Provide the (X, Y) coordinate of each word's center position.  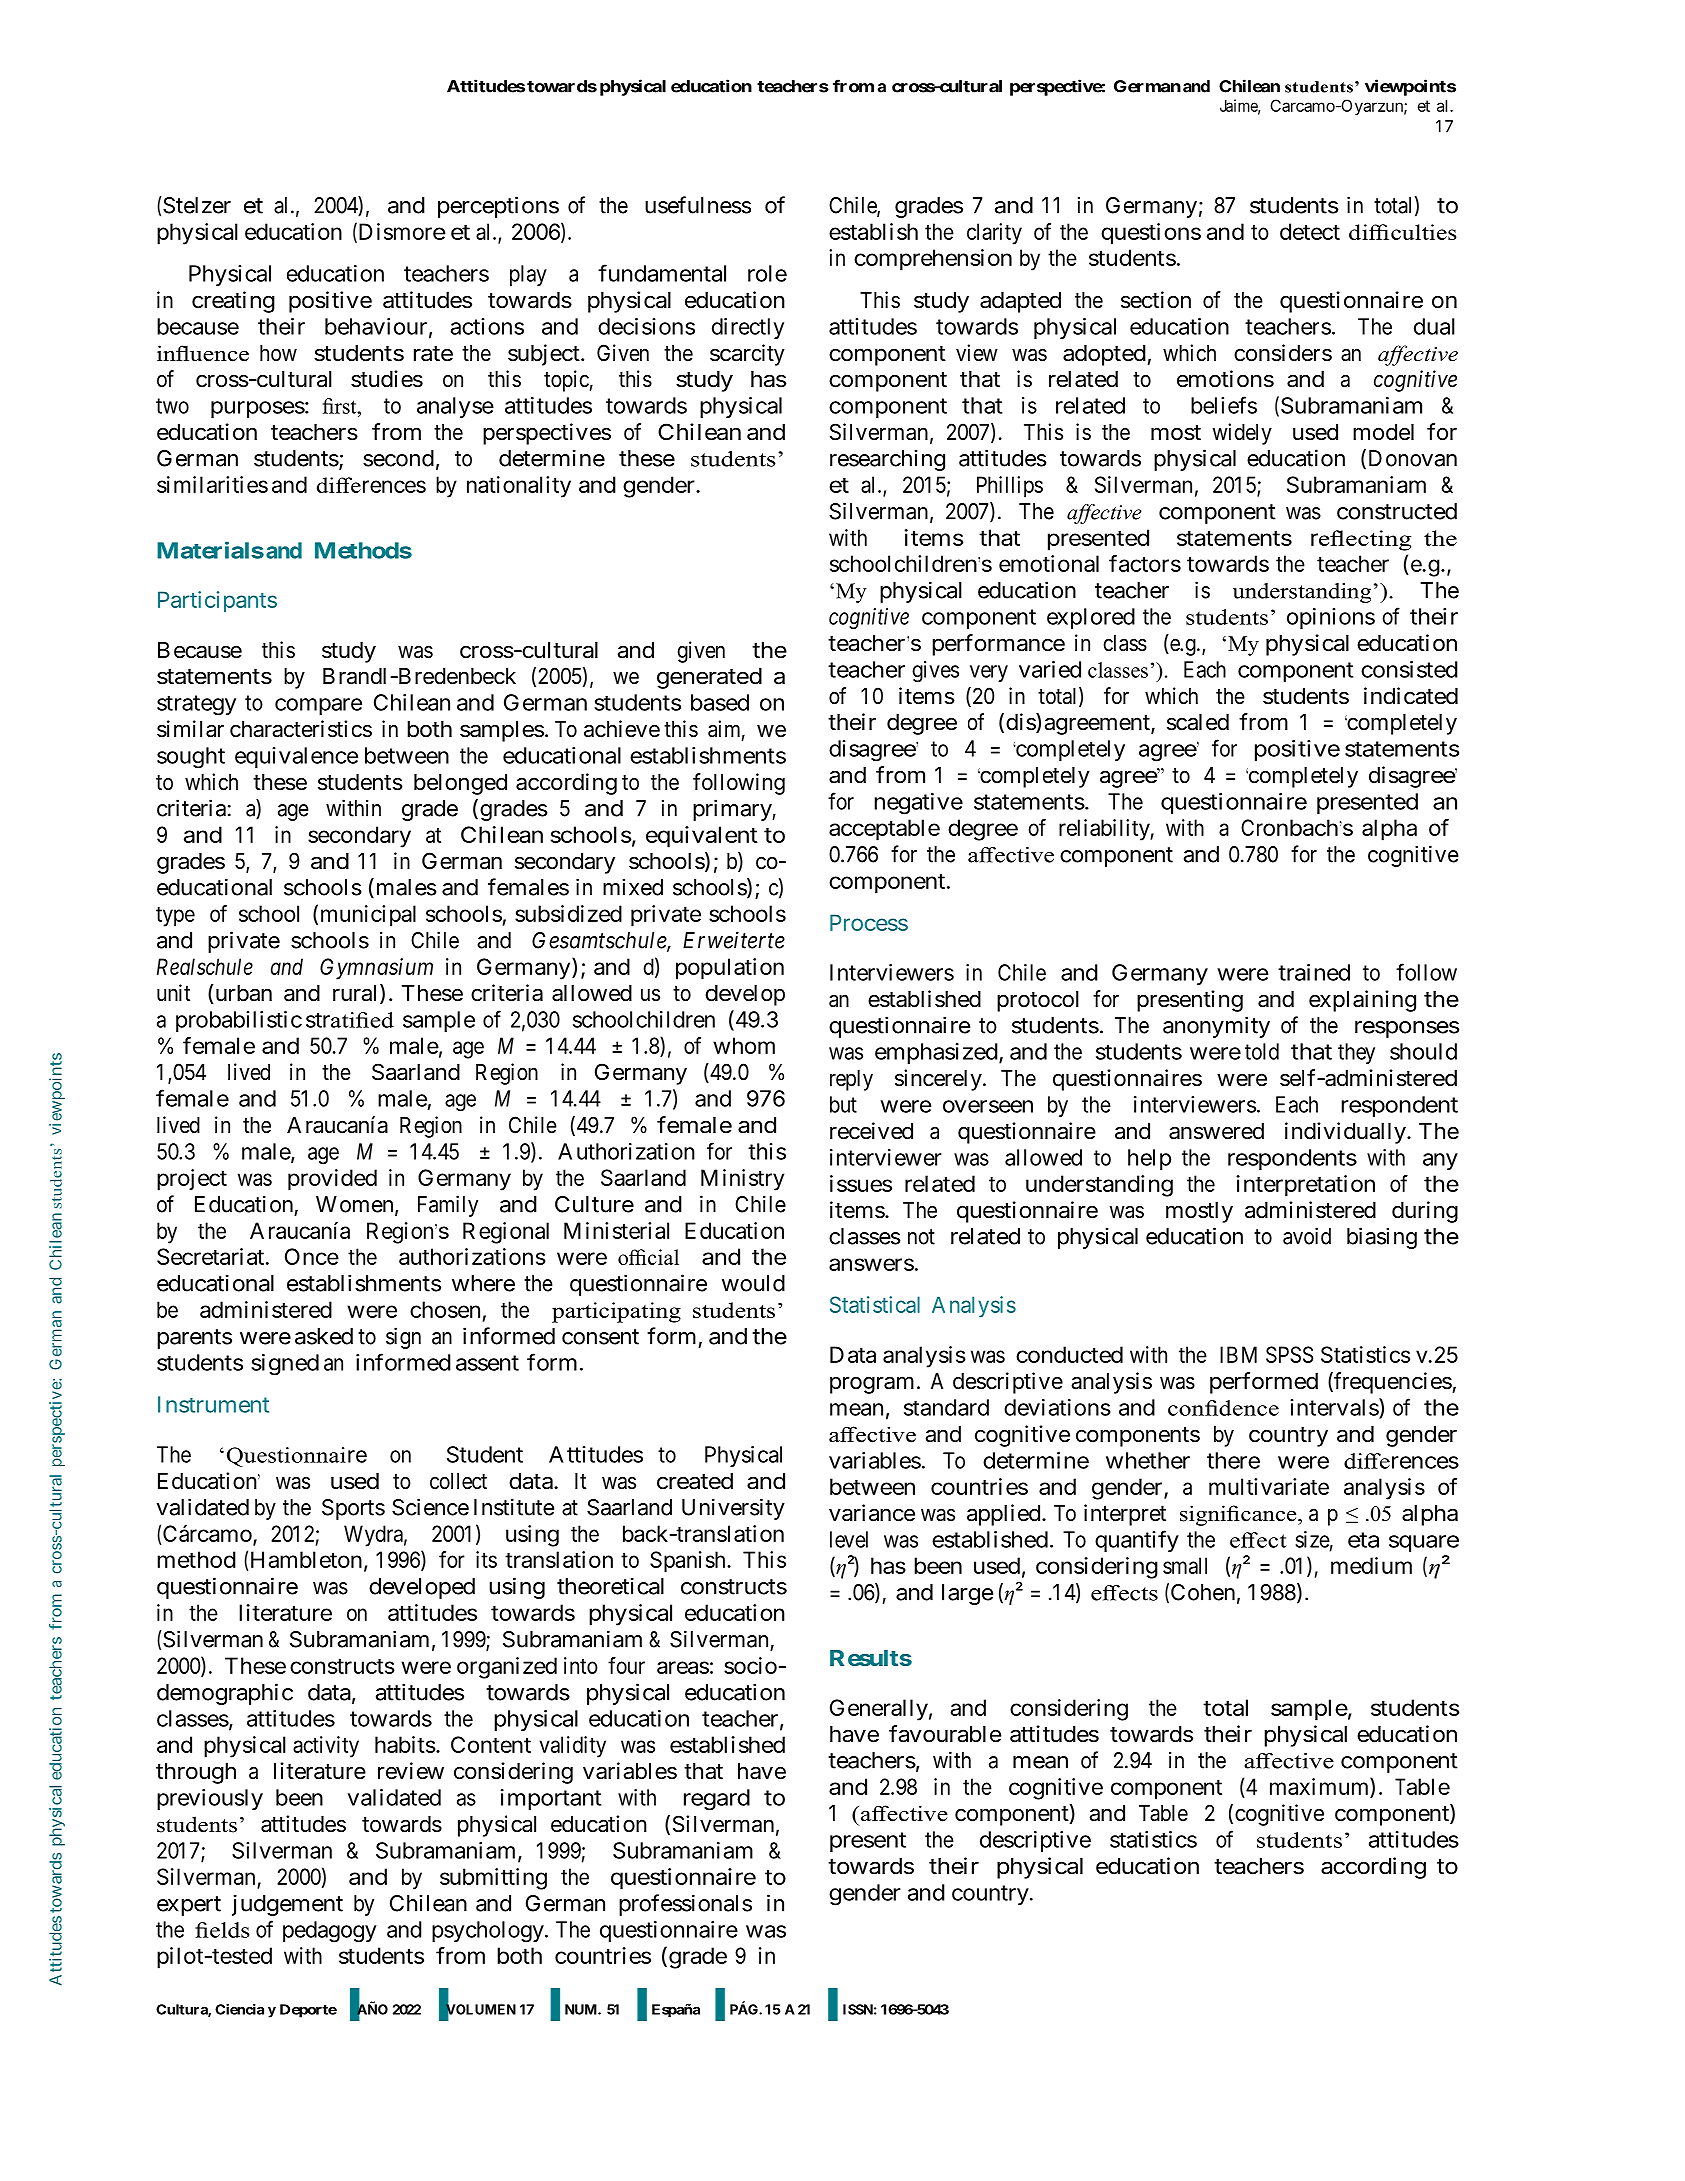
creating (233, 302)
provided (332, 1180)
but (843, 1104)
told (1262, 1051)
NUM (582, 2009)
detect (1310, 231)
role (767, 273)
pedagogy (330, 1932)
